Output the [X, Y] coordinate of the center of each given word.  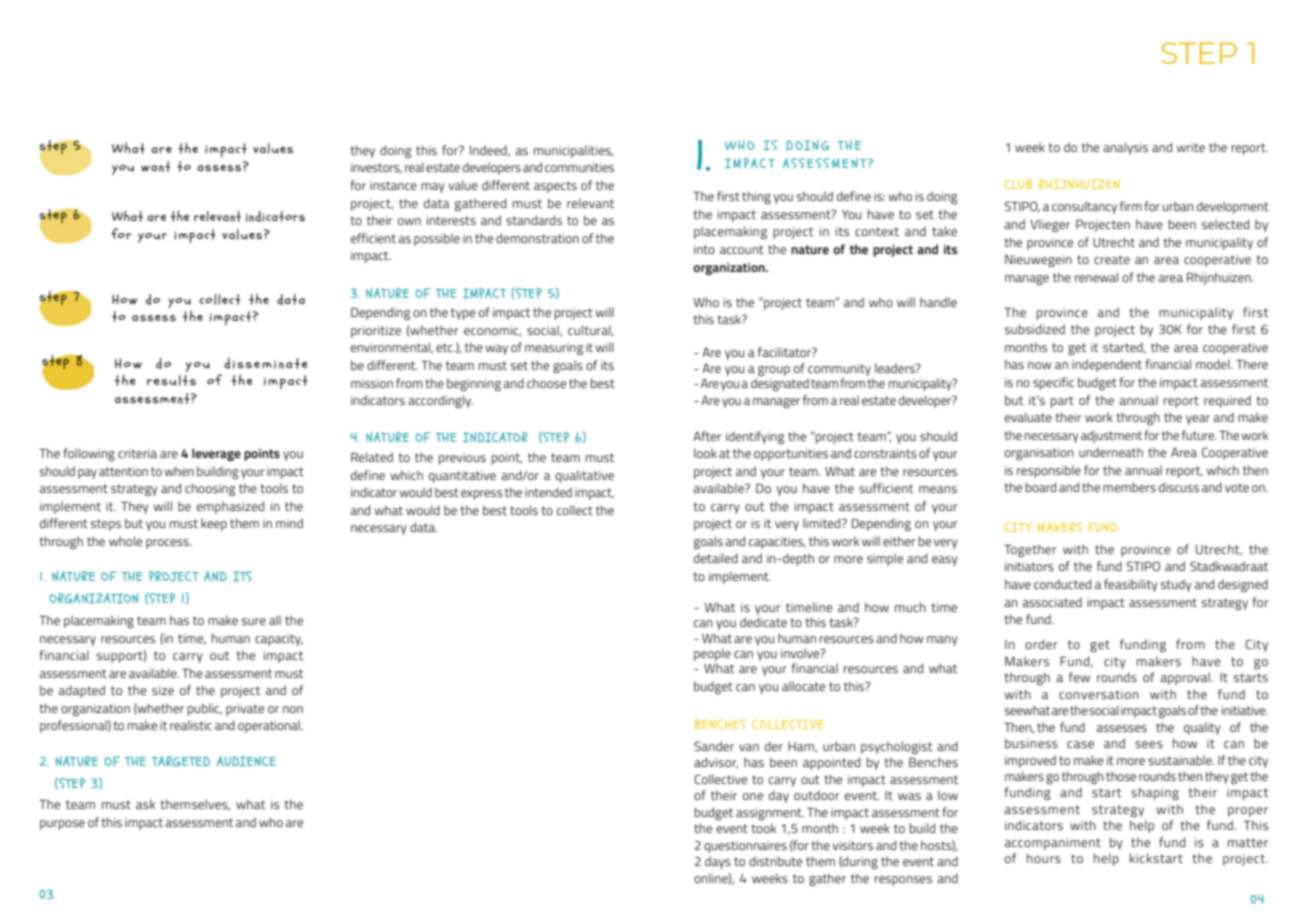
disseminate [266, 363]
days [718, 862]
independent [1107, 365]
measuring [554, 349]
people [712, 654]
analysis [1125, 148]
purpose [62, 825]
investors [376, 168]
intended [548, 492]
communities [579, 167]
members [1129, 487]
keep [214, 524]
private [245, 710]
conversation [1099, 694]
